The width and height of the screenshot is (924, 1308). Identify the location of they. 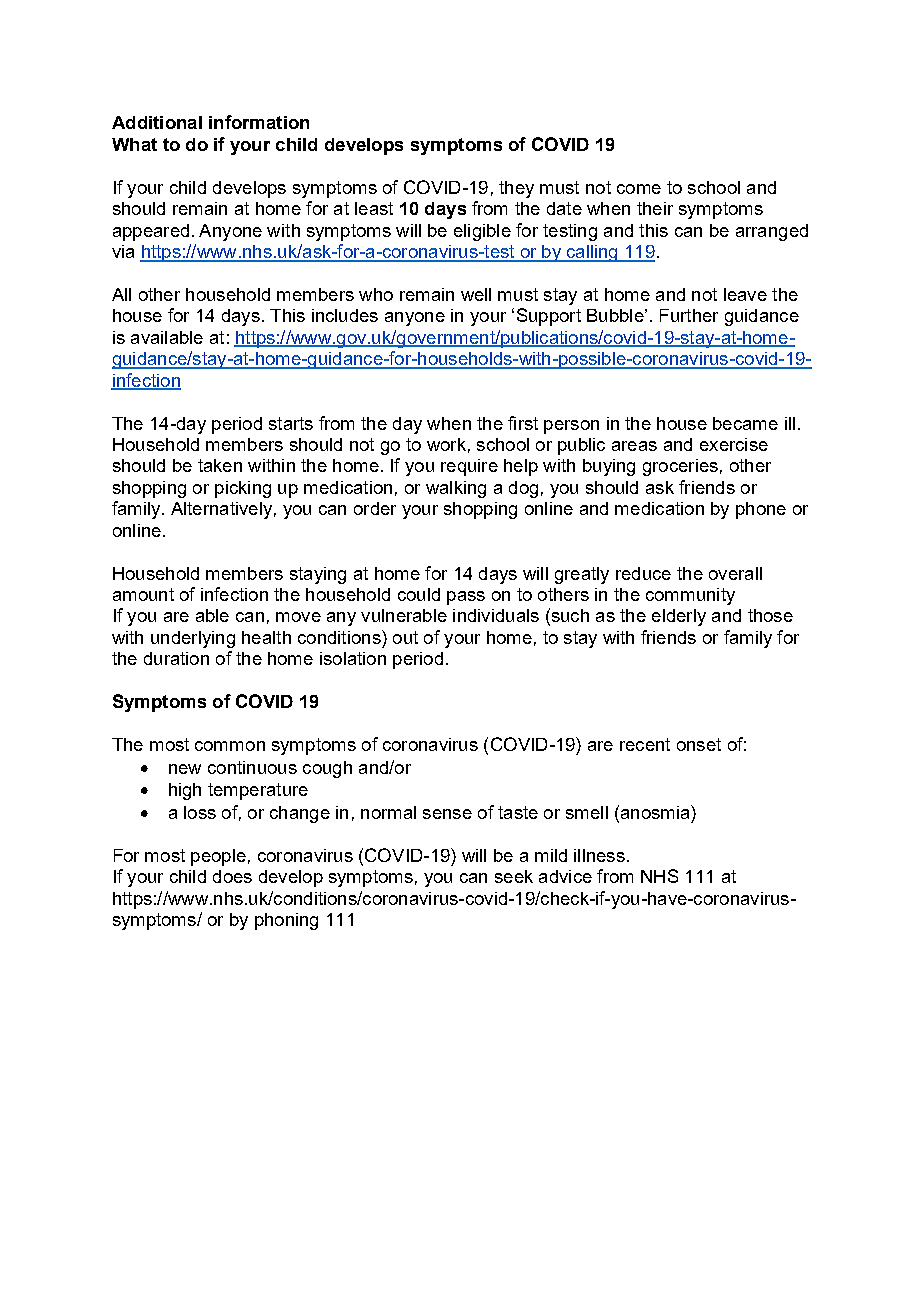
(516, 189).
